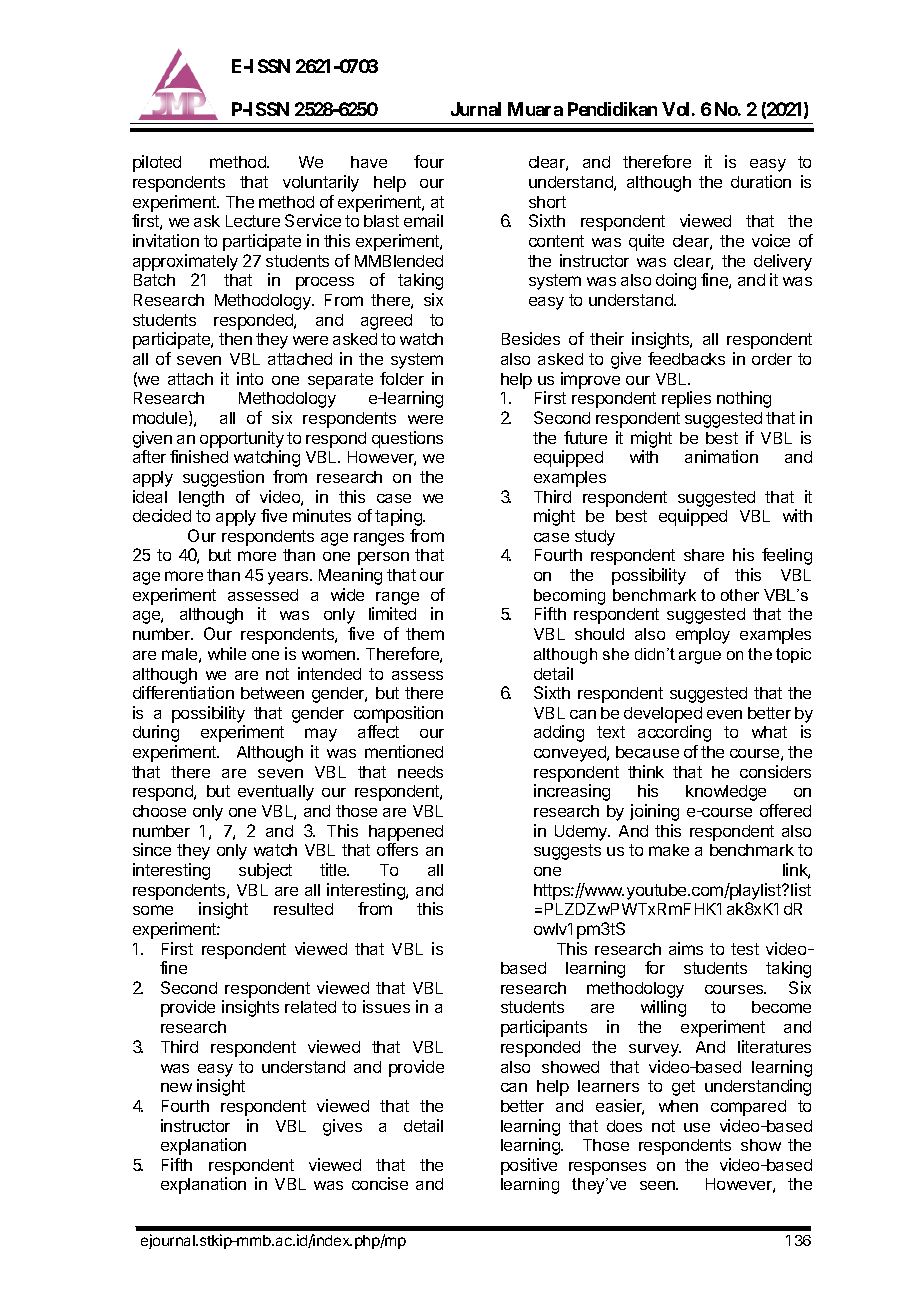  Describe the element at coordinates (425, 634) in the screenshot. I see `them` at that location.
